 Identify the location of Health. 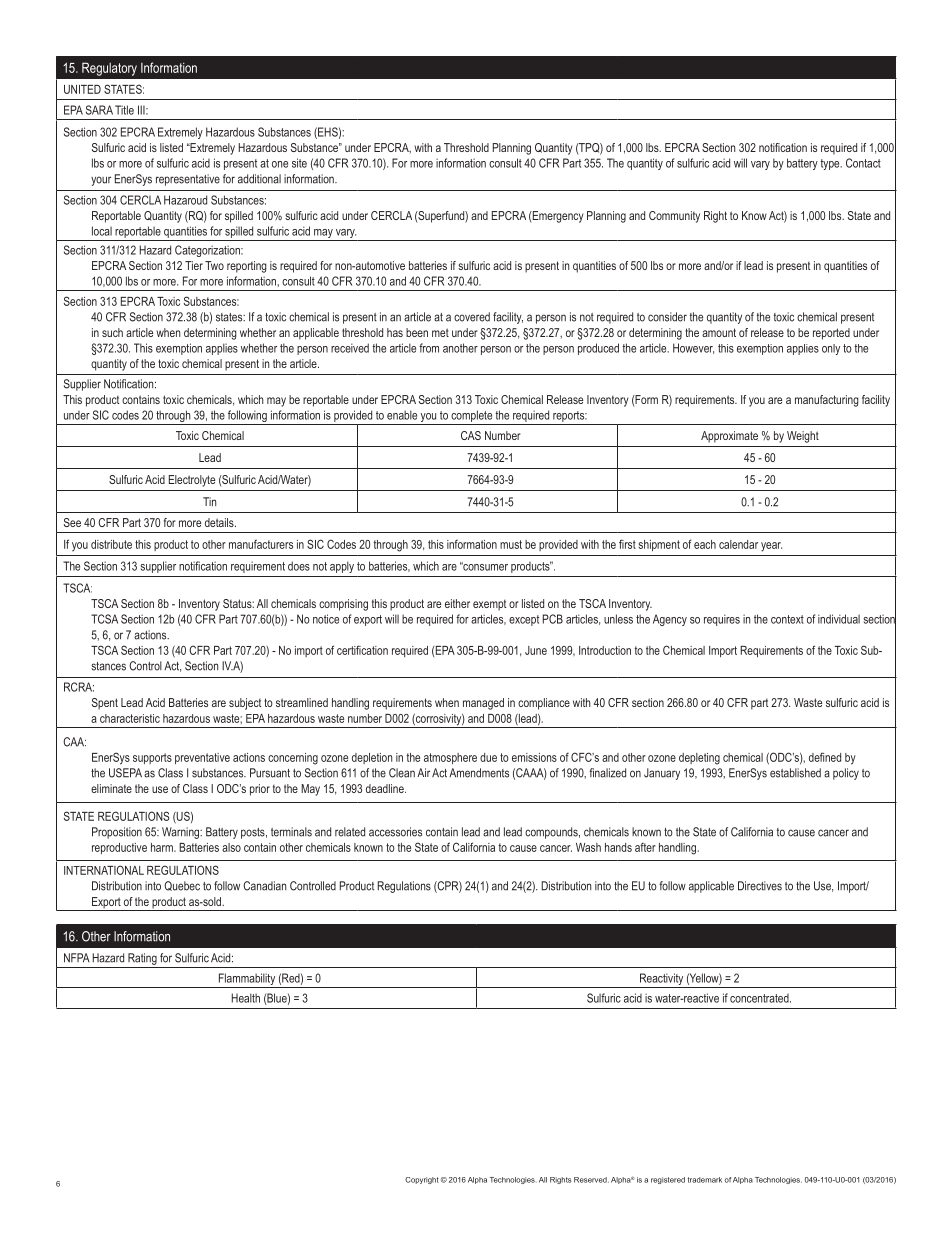
(245, 998).
